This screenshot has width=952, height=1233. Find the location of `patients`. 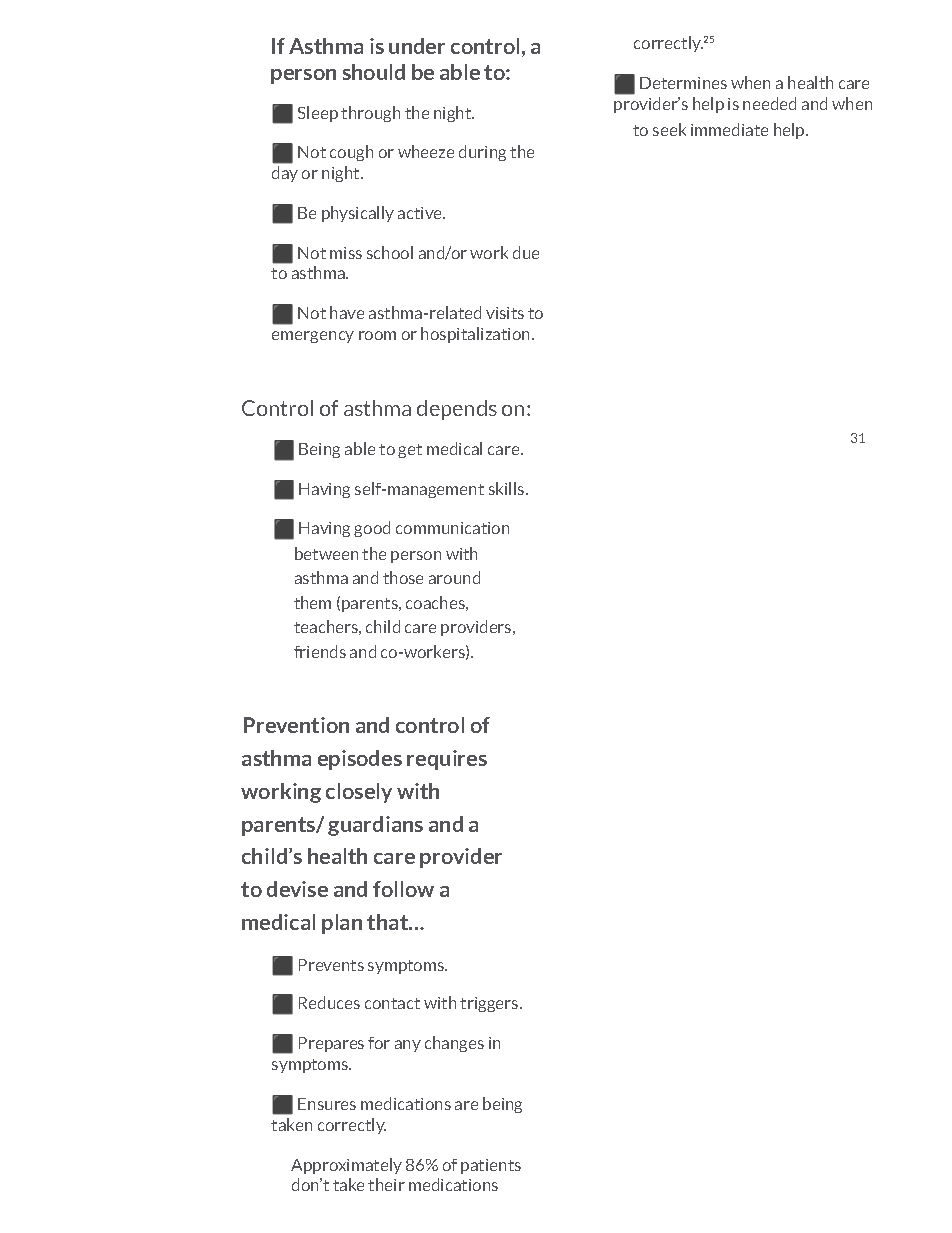

patients is located at coordinates (491, 1166).
